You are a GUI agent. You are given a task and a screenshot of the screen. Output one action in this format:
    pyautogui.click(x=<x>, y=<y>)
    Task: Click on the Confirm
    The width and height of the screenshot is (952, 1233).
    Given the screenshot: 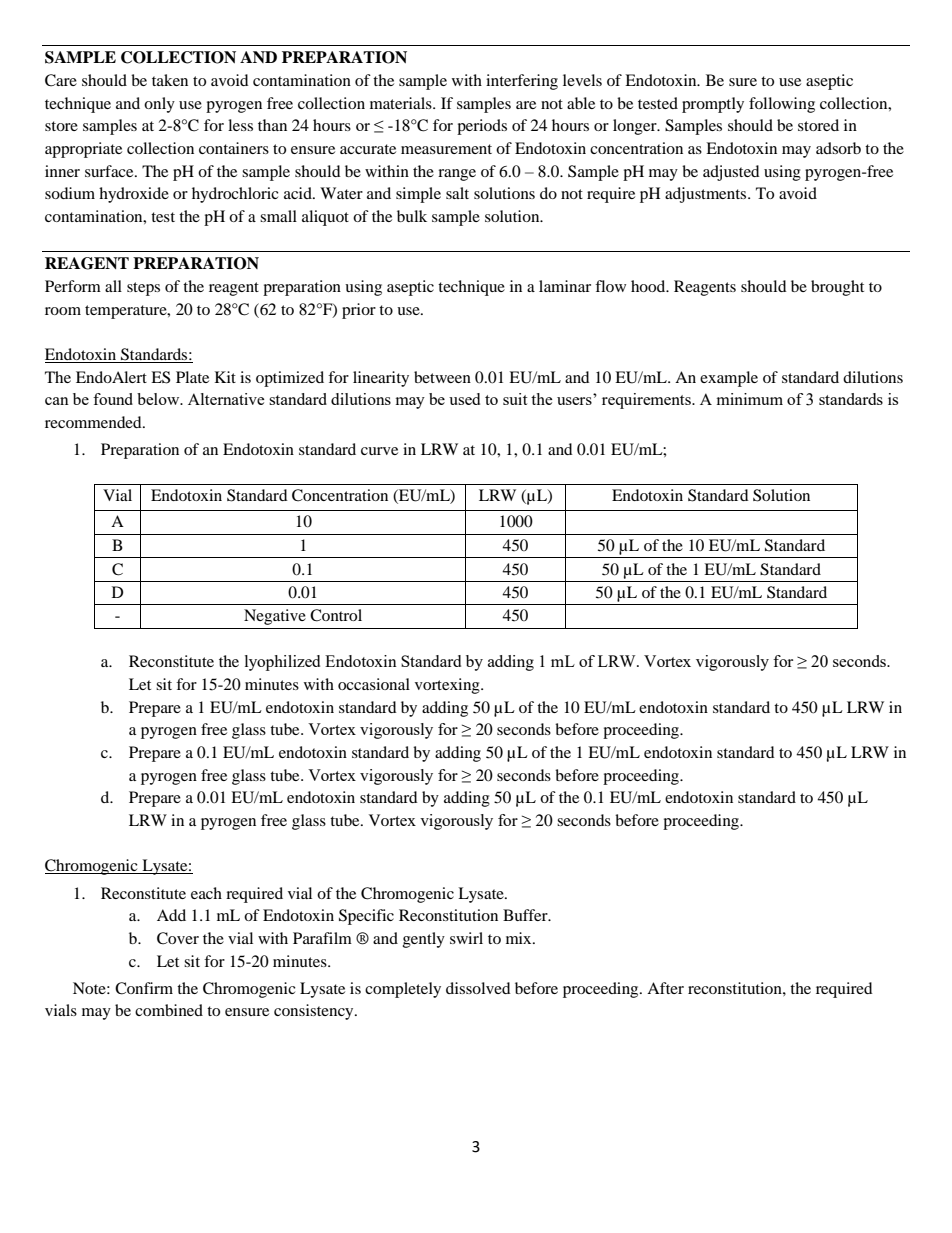 What is the action you would take?
    pyautogui.click(x=144, y=988)
